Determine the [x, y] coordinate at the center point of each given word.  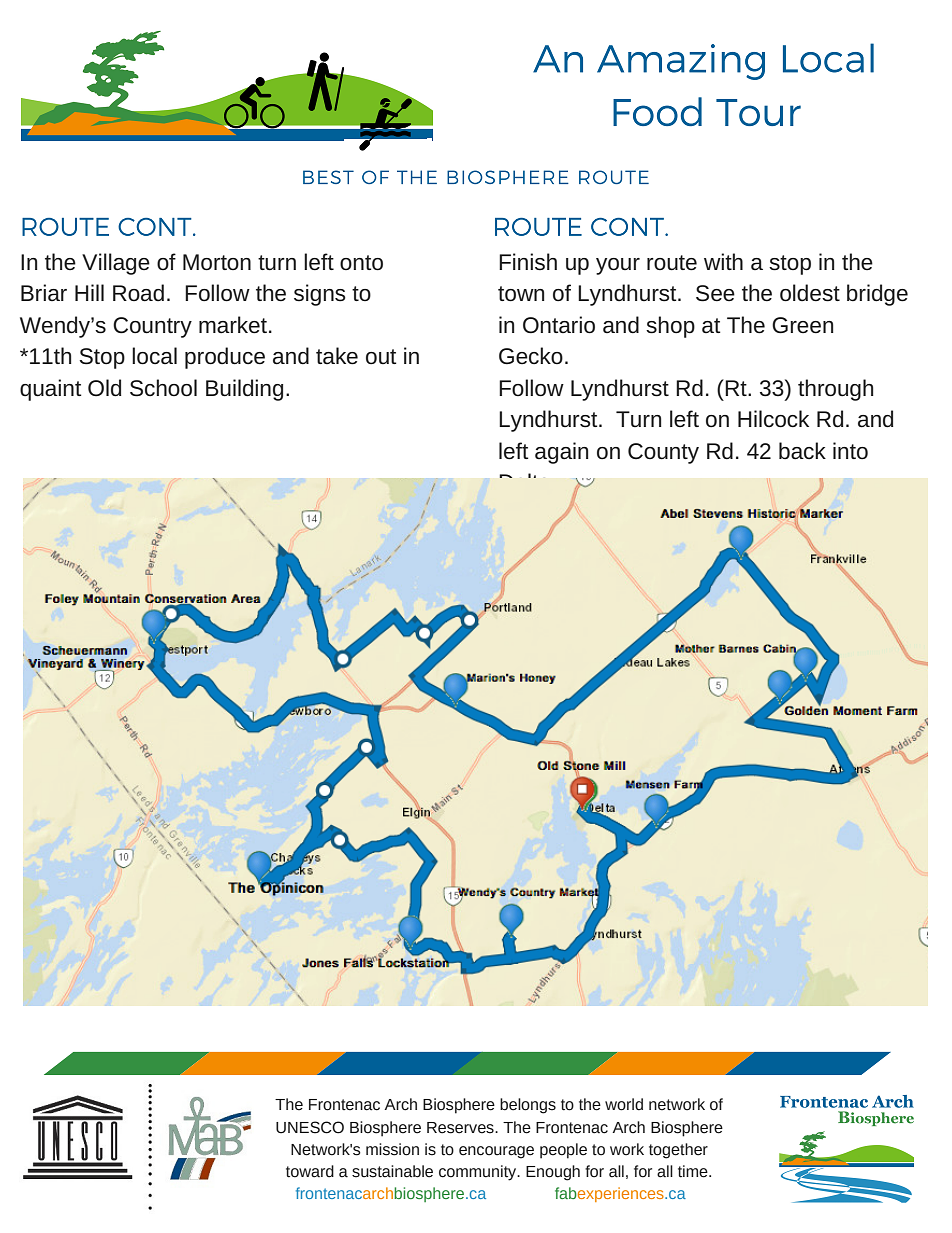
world [624, 1104]
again [561, 453]
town [521, 294]
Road [138, 293]
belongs [528, 1106]
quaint [50, 390]
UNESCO [310, 1127]
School [163, 388]
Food [657, 111]
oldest [810, 293]
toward [310, 1171]
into [850, 450]
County [663, 453]
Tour [758, 112]
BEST [328, 177]
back [802, 451]
